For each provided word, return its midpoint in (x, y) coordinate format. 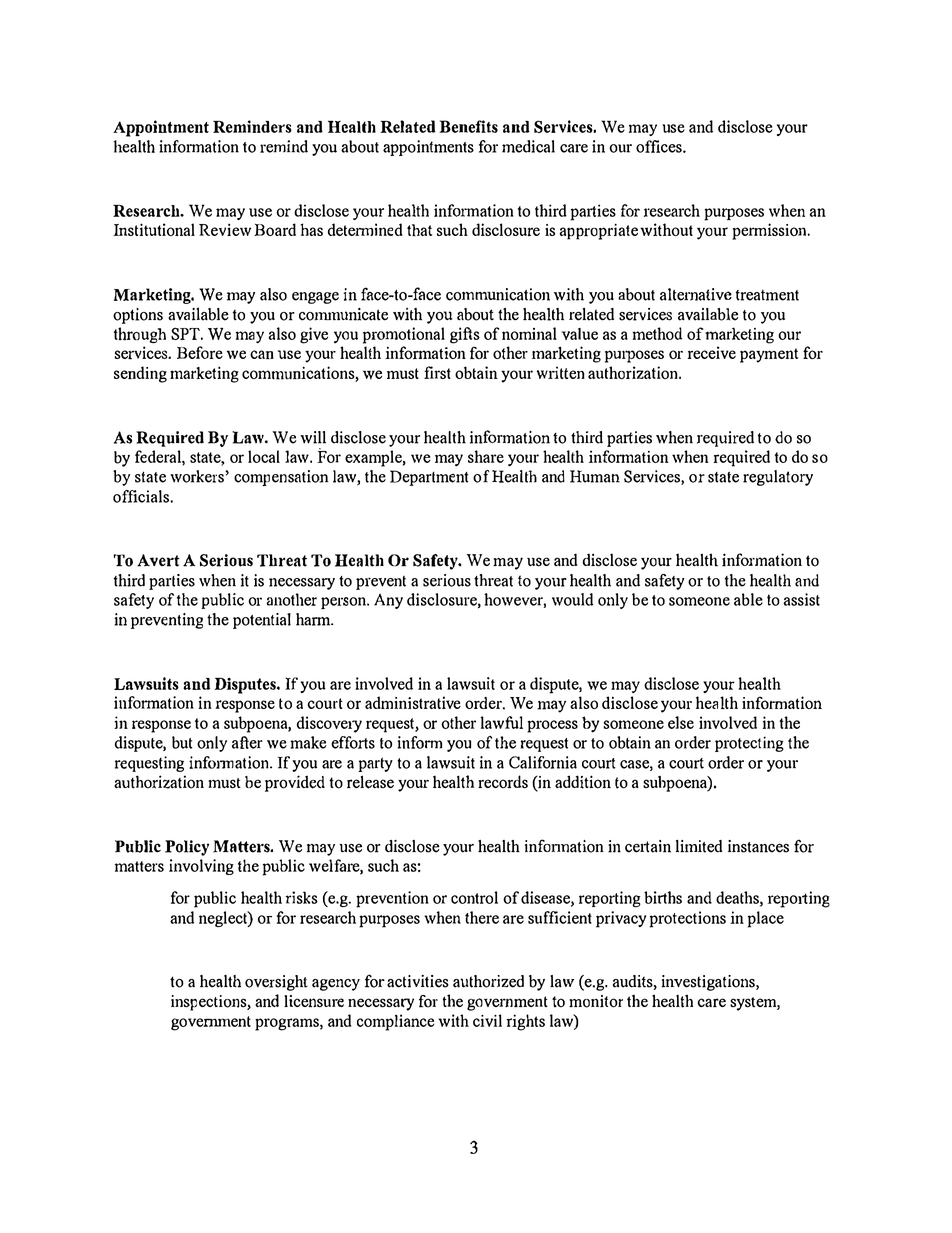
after (247, 742)
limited (699, 846)
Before (200, 352)
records (503, 782)
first (437, 372)
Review (225, 229)
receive (712, 352)
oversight (276, 983)
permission (769, 231)
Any (388, 601)
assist (801, 599)
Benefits (468, 126)
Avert (158, 560)
